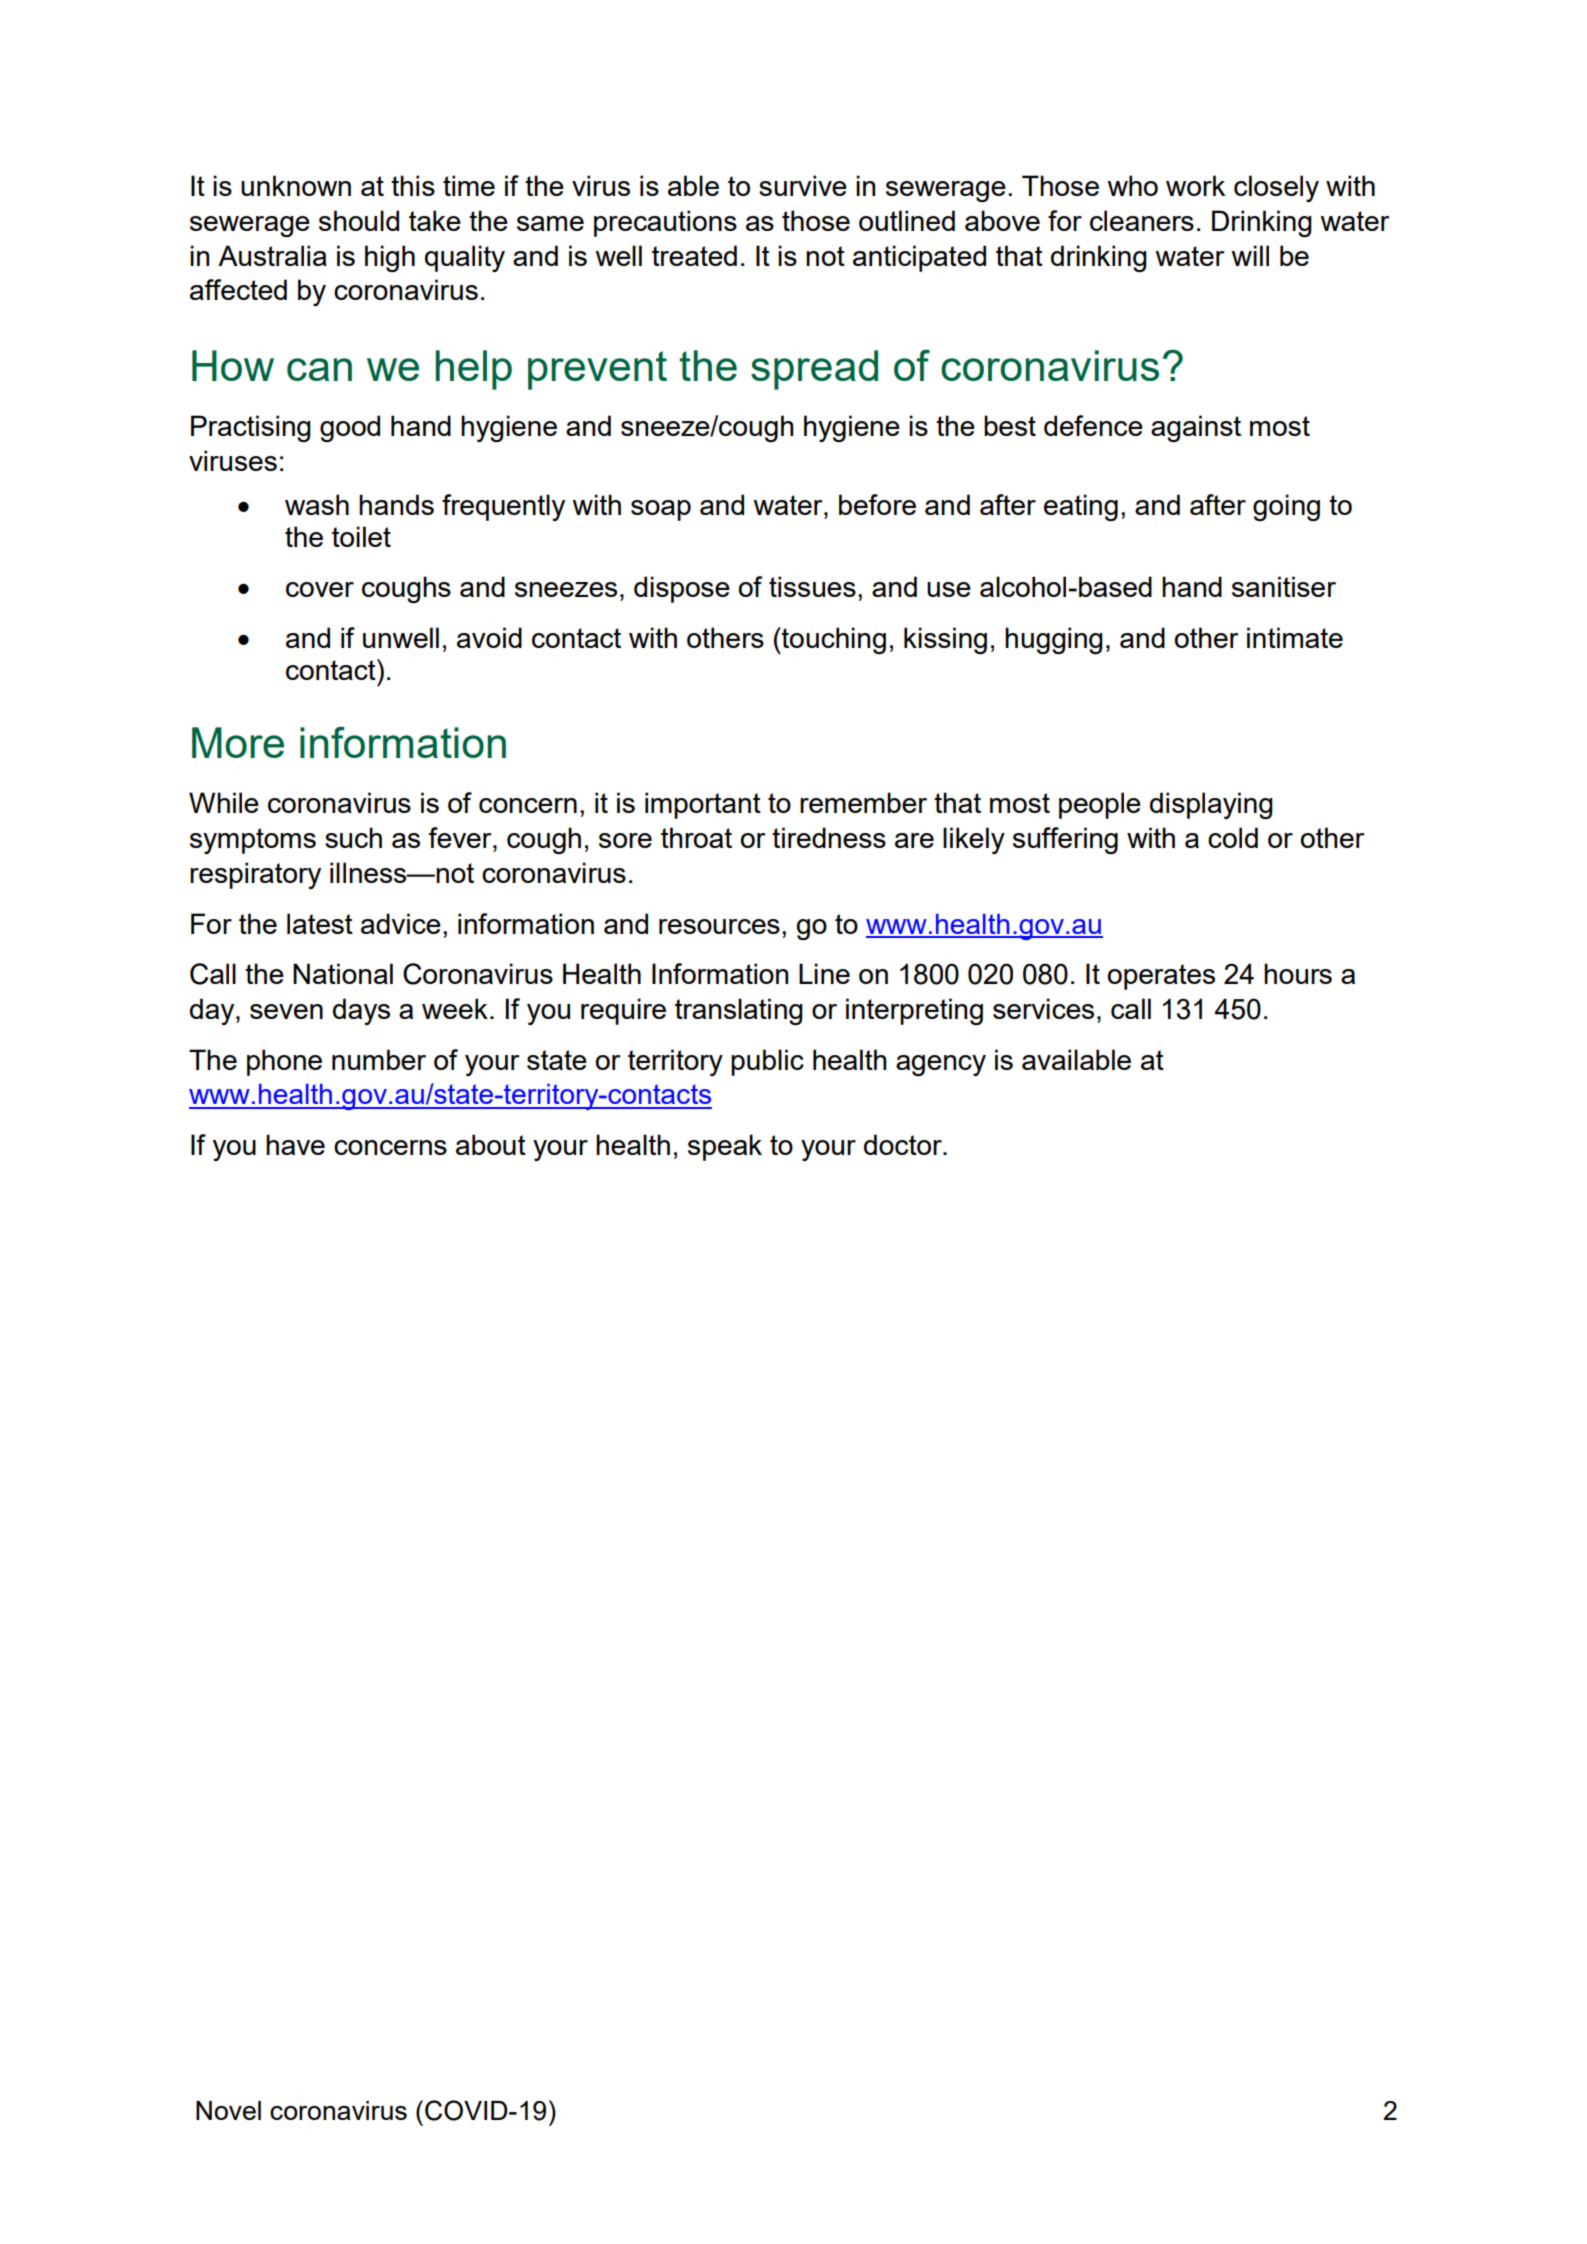 Image resolution: width=1587 pixels, height=2244 pixels. What do you see at coordinates (1142, 220) in the image?
I see `cleaners` at bounding box center [1142, 220].
